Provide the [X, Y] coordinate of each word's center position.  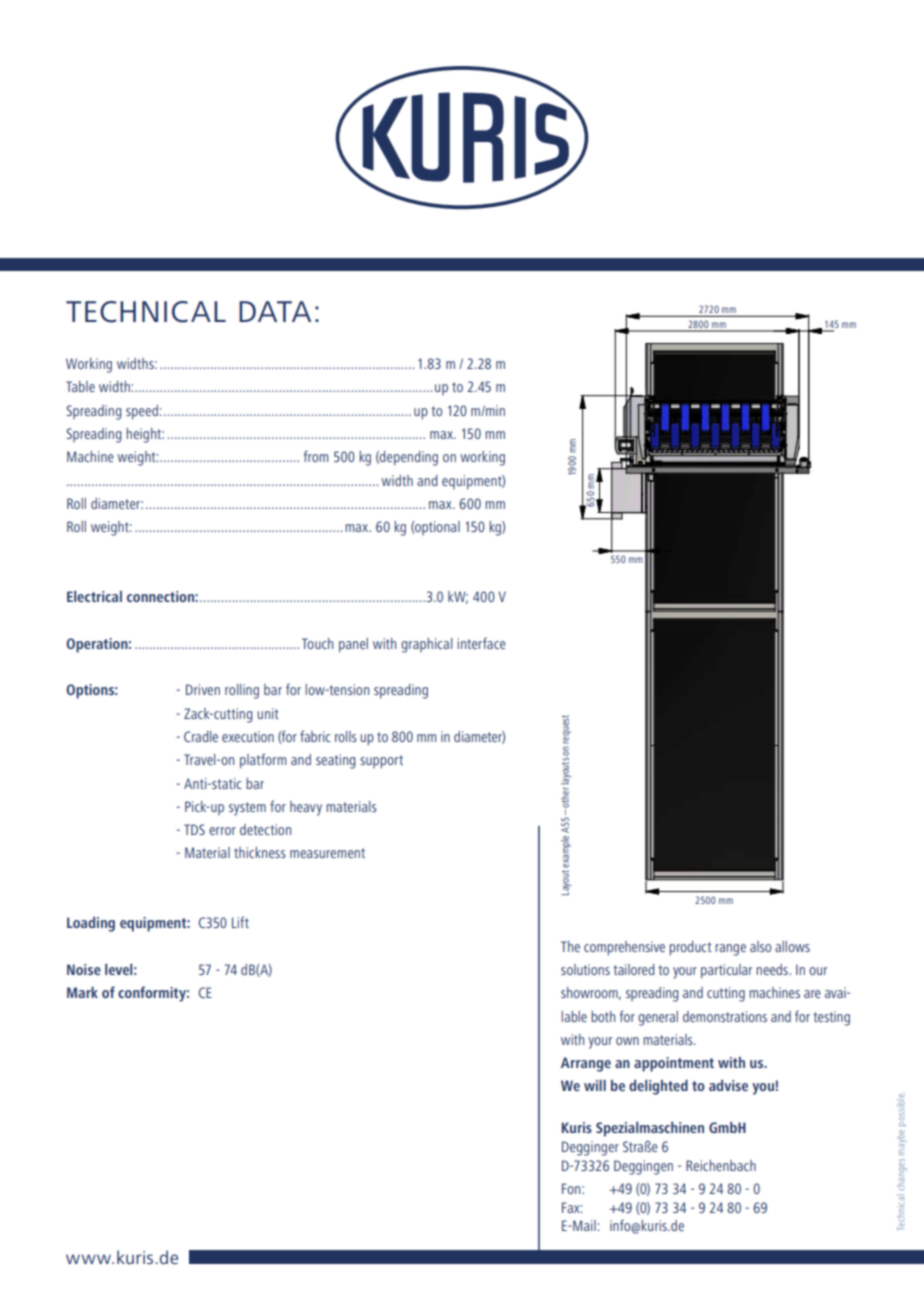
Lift [240, 922]
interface [481, 643]
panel [353, 645]
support [381, 762]
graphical [426, 645]
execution [248, 736]
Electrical [94, 596]
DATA [275, 311]
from [315, 456]
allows [792, 946]
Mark [82, 992]
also [760, 946]
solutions [585, 969]
